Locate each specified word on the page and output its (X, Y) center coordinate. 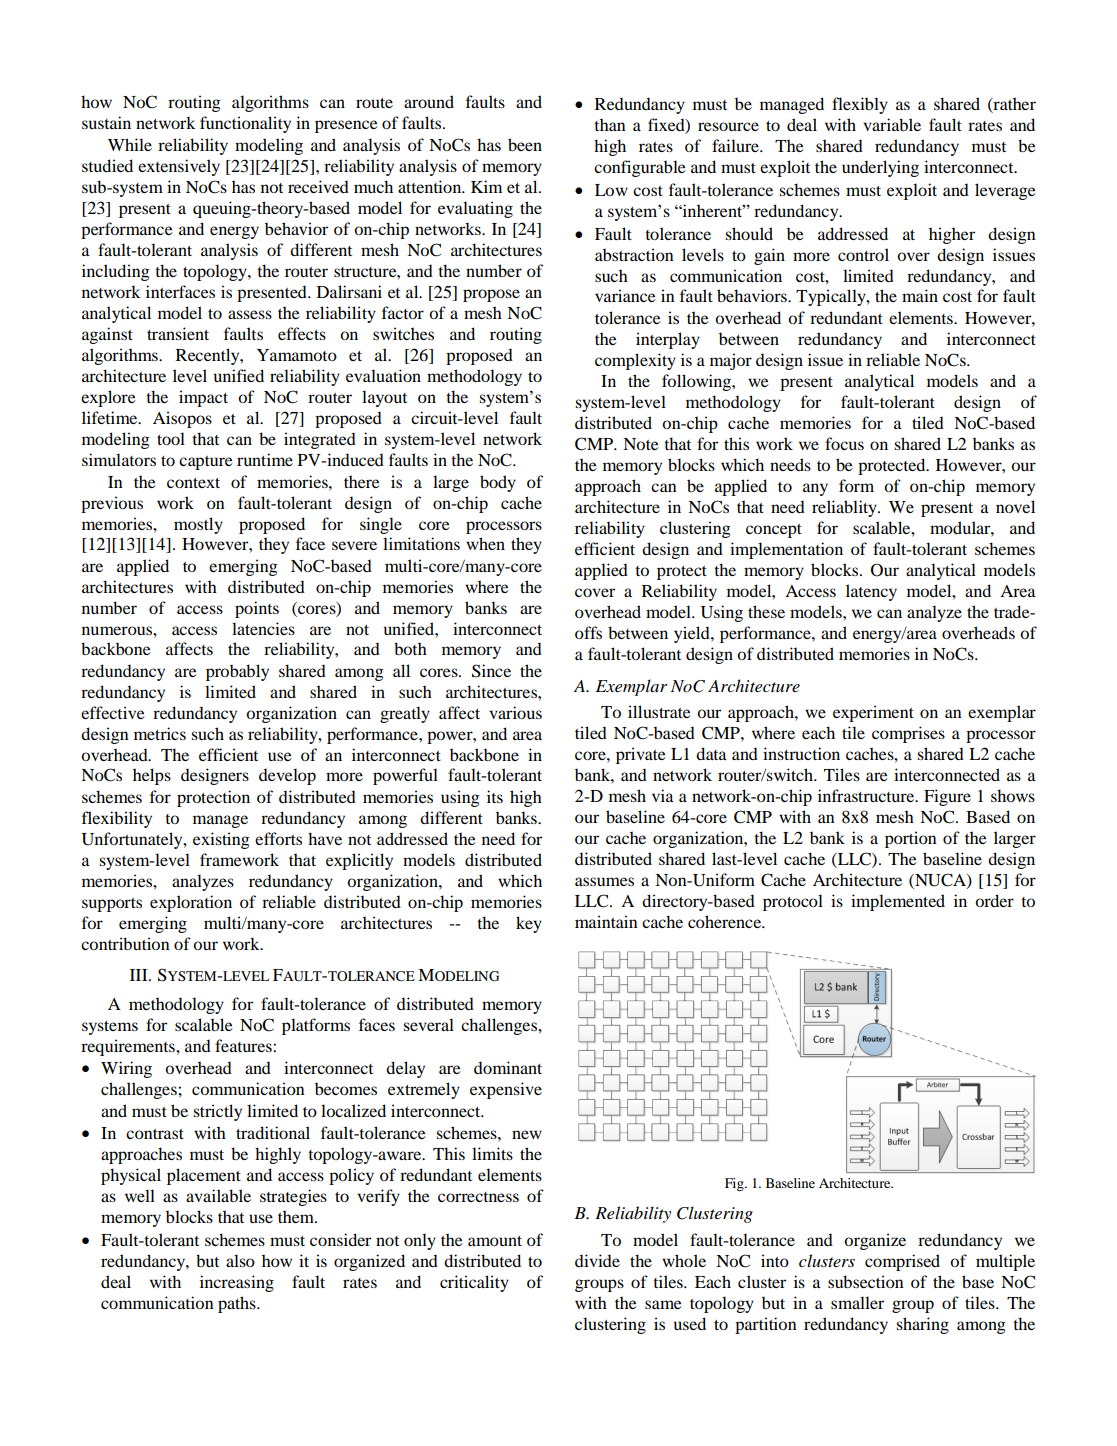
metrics (160, 733)
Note (641, 444)
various (515, 712)
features (244, 1045)
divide (597, 1260)
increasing (237, 1283)
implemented (898, 902)
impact (203, 398)
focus (844, 443)
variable (892, 124)
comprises (908, 734)
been (525, 144)
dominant (508, 1067)
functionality (245, 124)
